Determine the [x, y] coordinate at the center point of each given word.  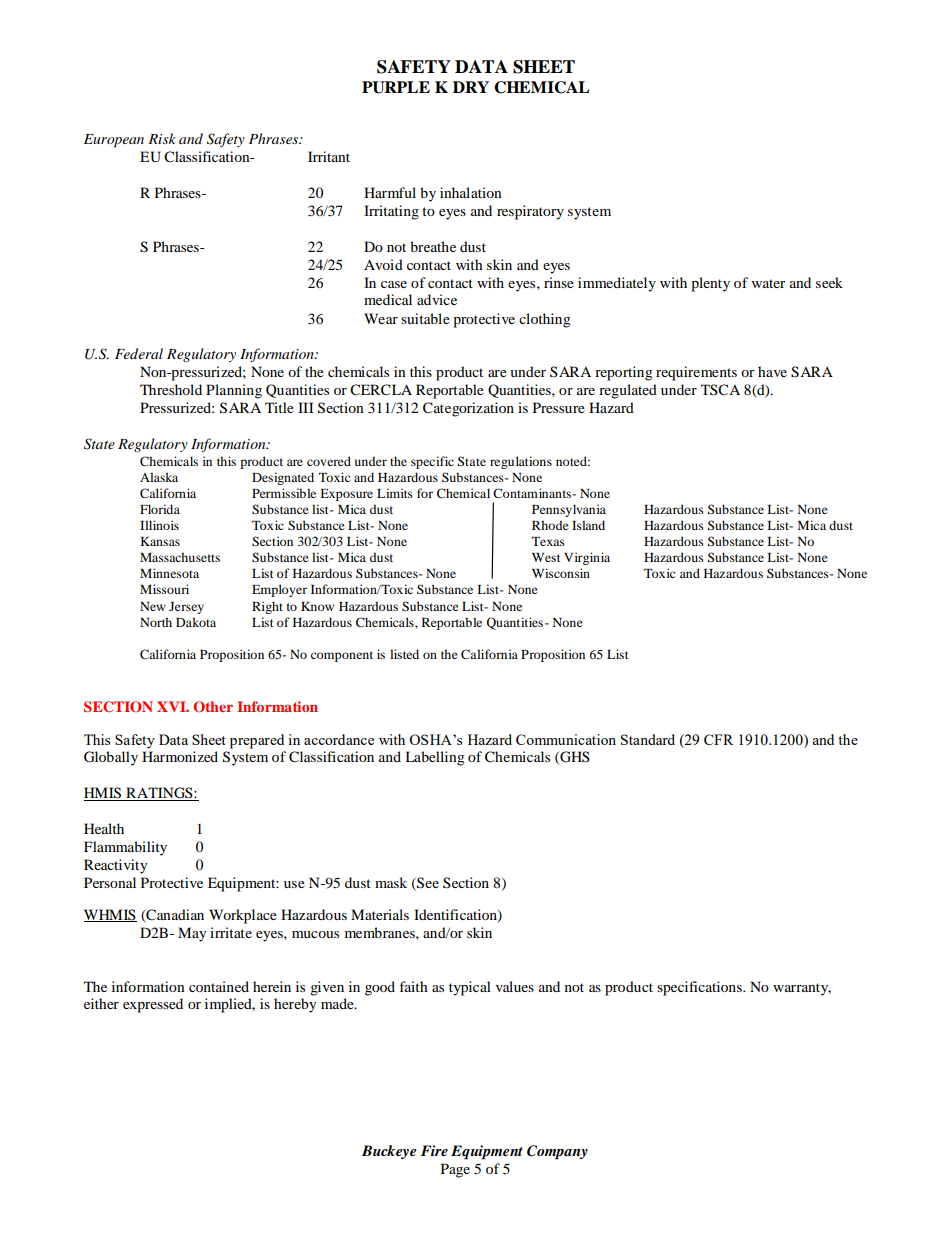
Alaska [159, 477]
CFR [718, 739]
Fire [434, 1150]
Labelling [435, 758]
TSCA [720, 390]
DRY [471, 87]
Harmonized [180, 756]
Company [557, 1152]
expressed [153, 1005]
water [769, 283]
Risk [162, 138]
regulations [521, 462]
